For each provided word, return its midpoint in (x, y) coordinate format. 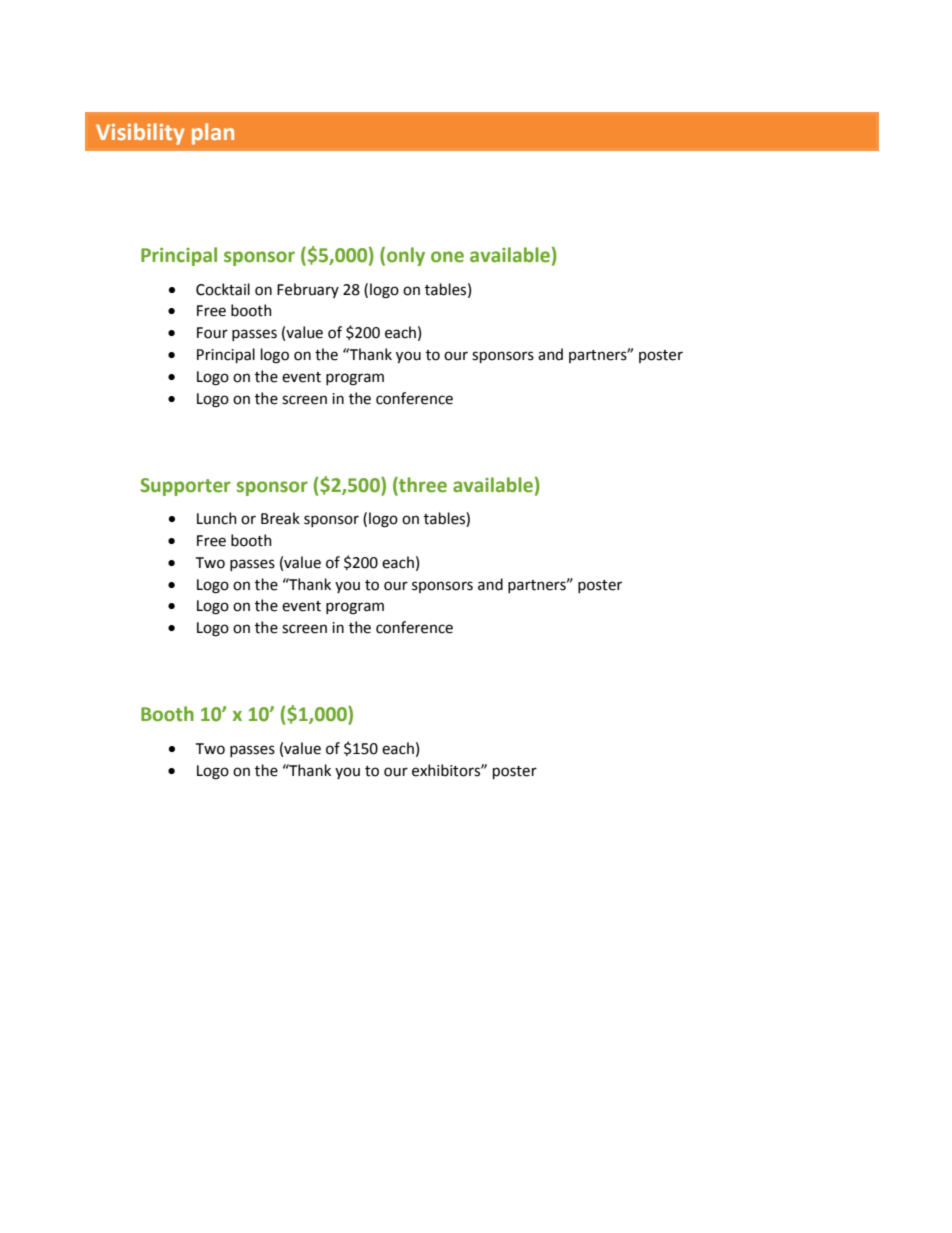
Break (280, 518)
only (406, 256)
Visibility (140, 134)
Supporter (185, 487)
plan (213, 134)
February (308, 290)
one (447, 257)
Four (212, 333)
